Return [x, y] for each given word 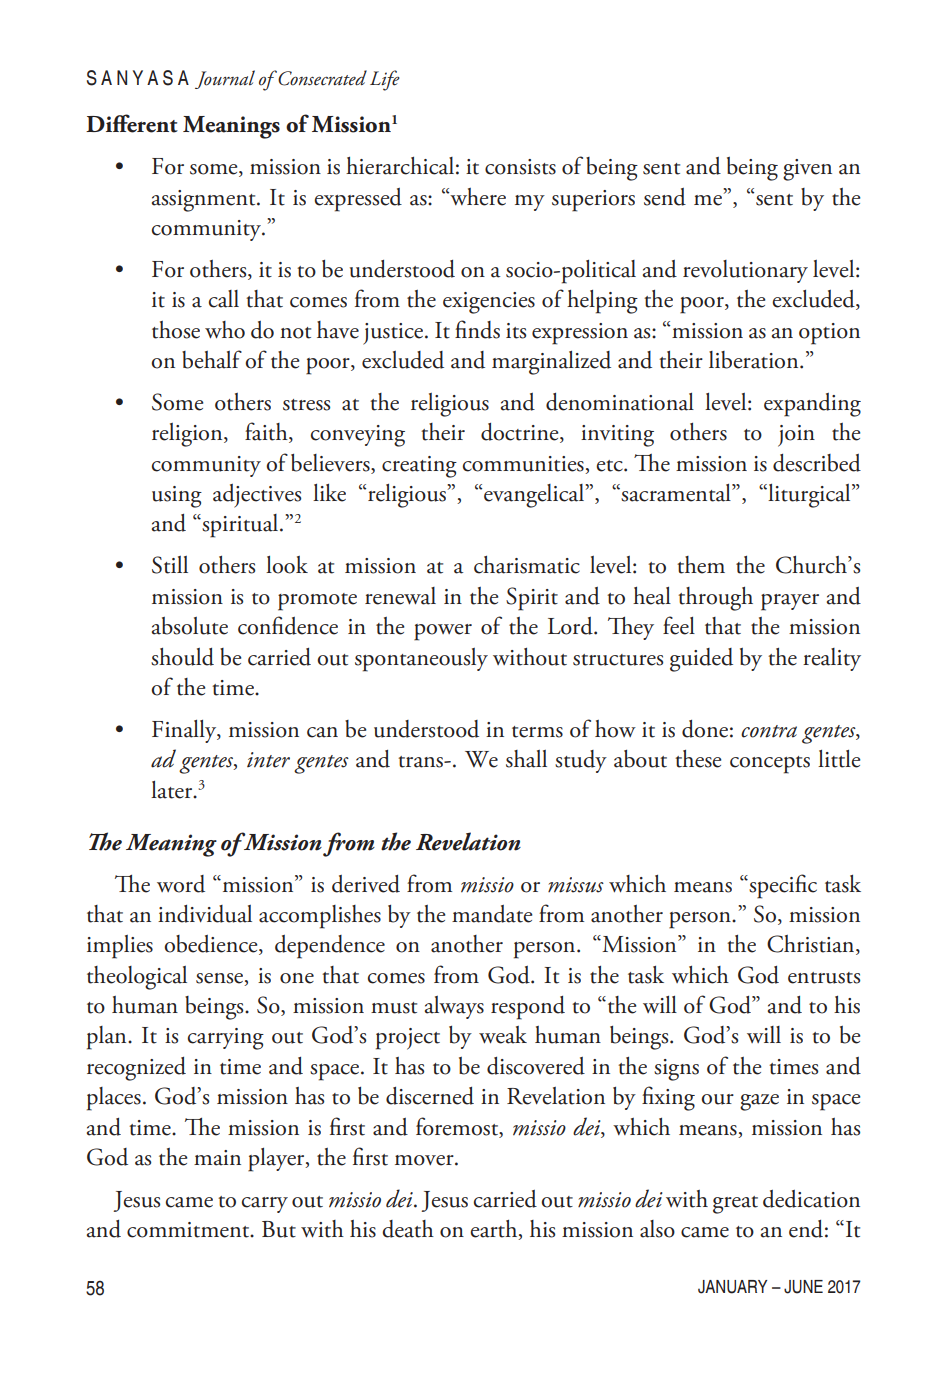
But [279, 1229]
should [182, 657]
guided [701, 660]
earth [495, 1230]
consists [520, 167]
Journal [225, 79]
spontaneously [421, 660]
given [807, 170]
